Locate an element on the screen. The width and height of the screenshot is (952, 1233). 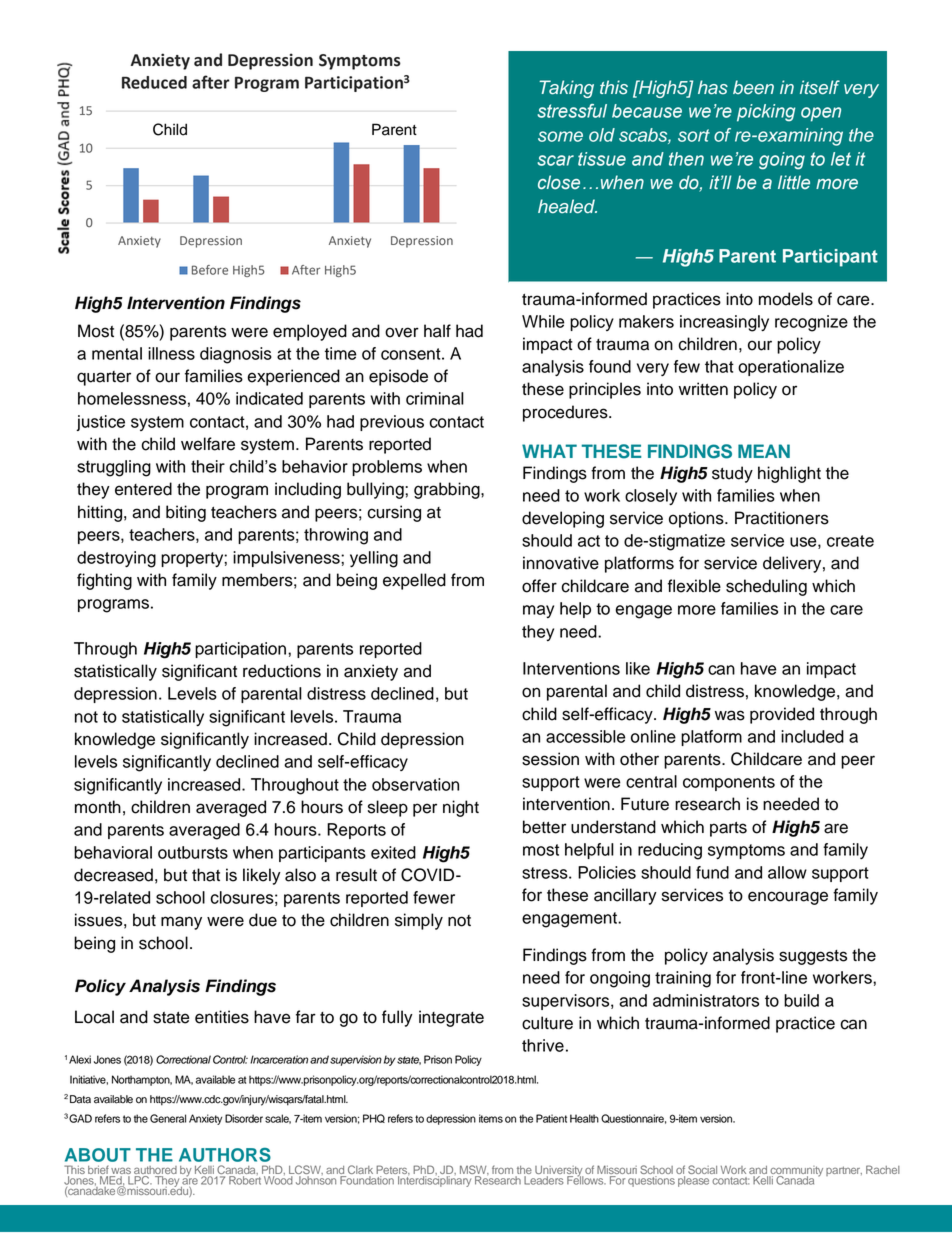
MSW is located at coordinates (474, 1171).
